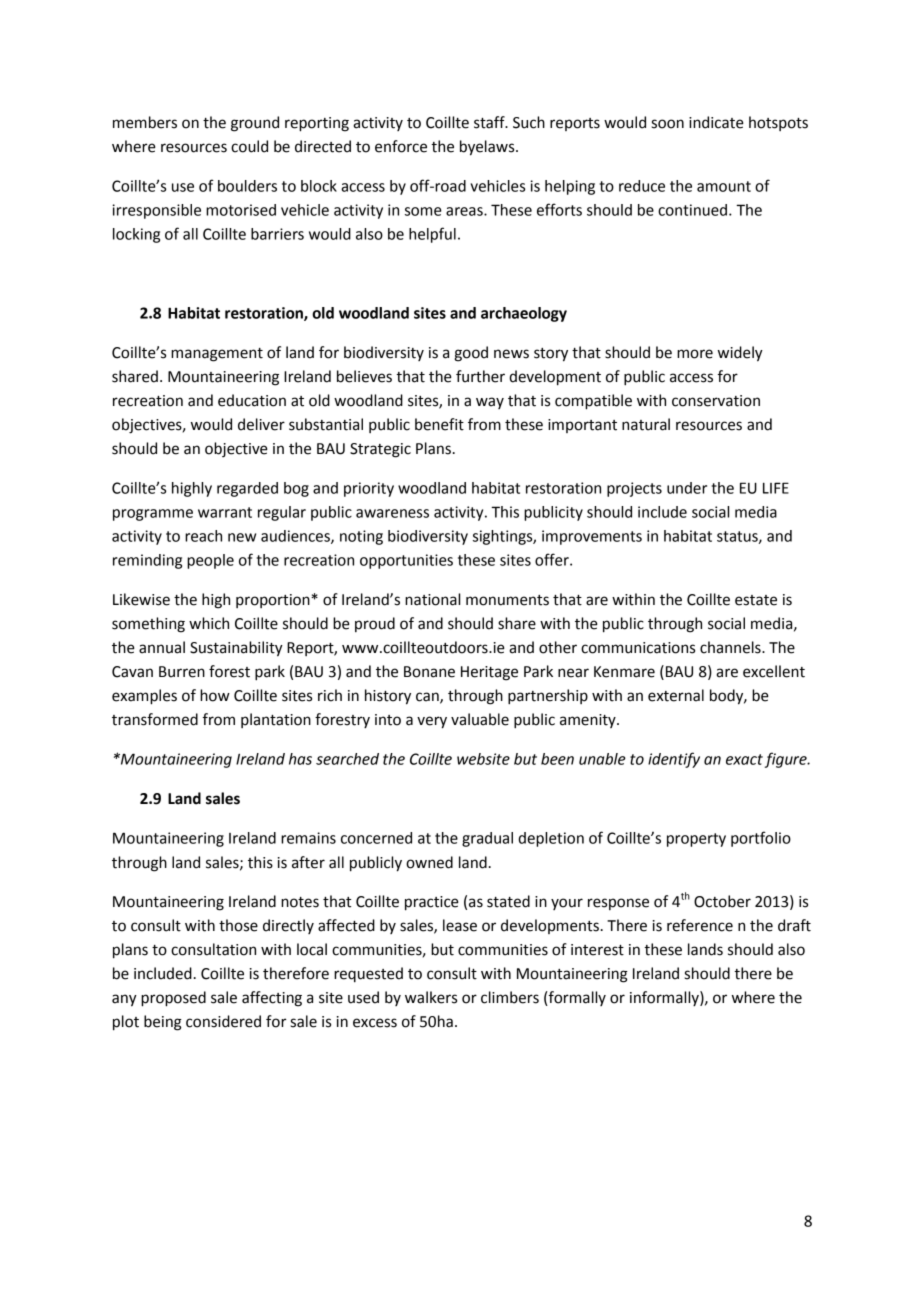  Describe the element at coordinates (173, 999) in the image. I see `proposed` at that location.
